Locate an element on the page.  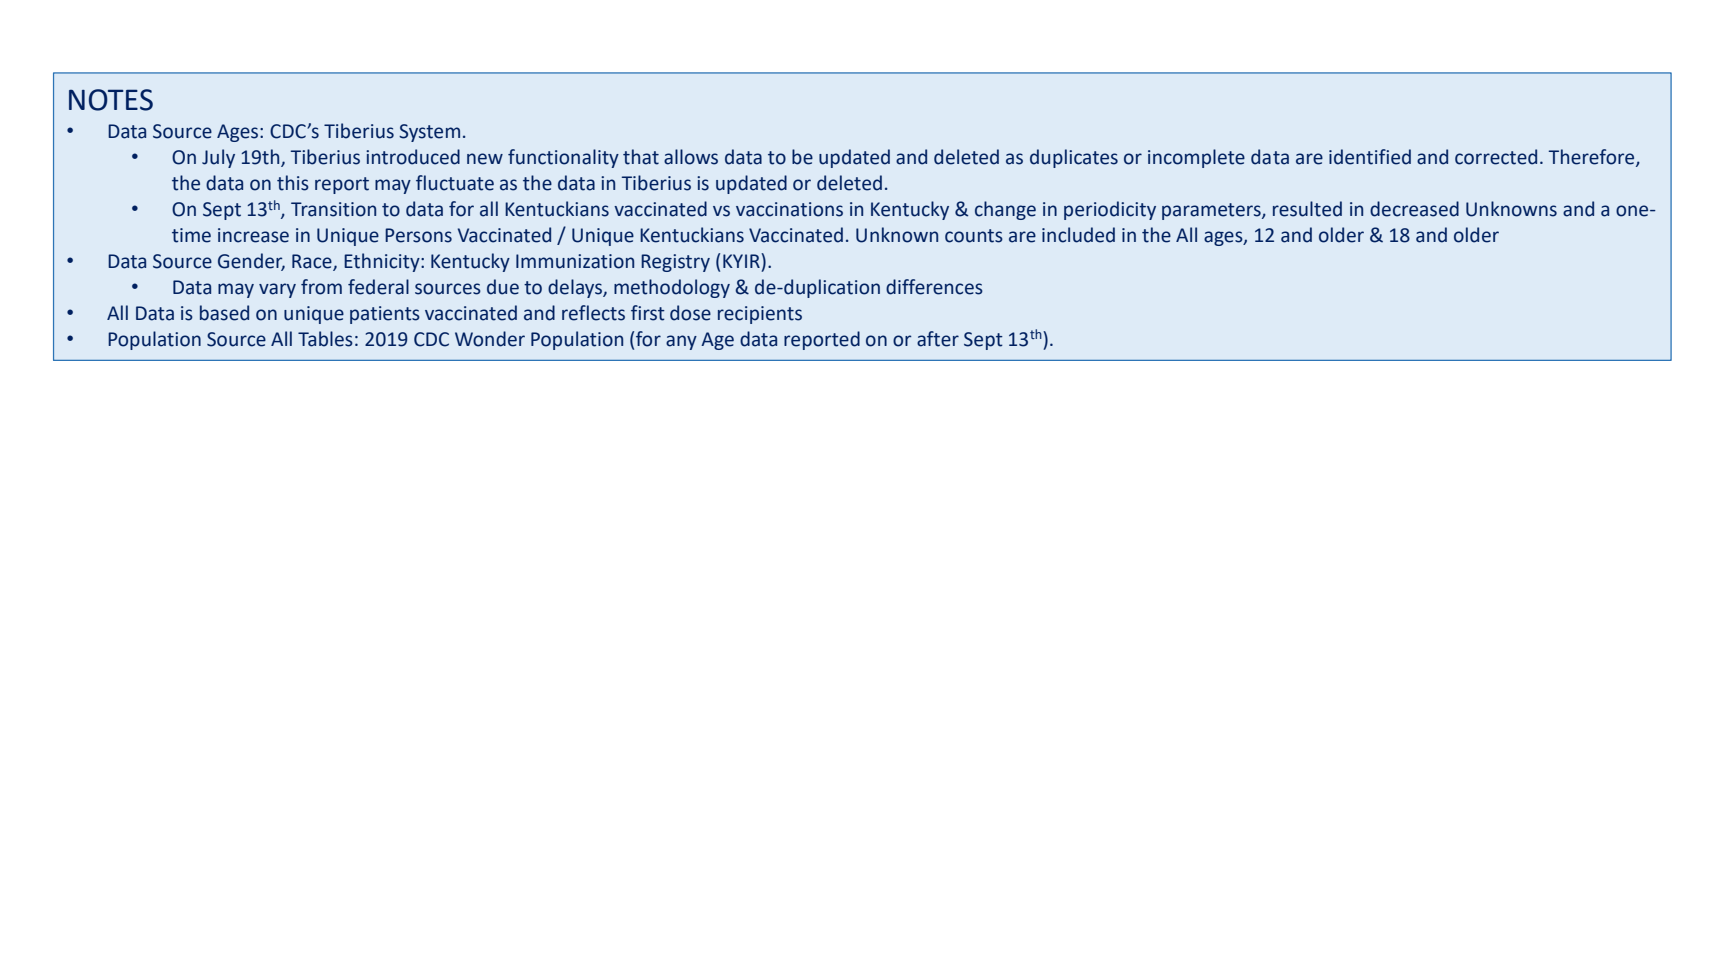
NOTES is located at coordinates (111, 100).
